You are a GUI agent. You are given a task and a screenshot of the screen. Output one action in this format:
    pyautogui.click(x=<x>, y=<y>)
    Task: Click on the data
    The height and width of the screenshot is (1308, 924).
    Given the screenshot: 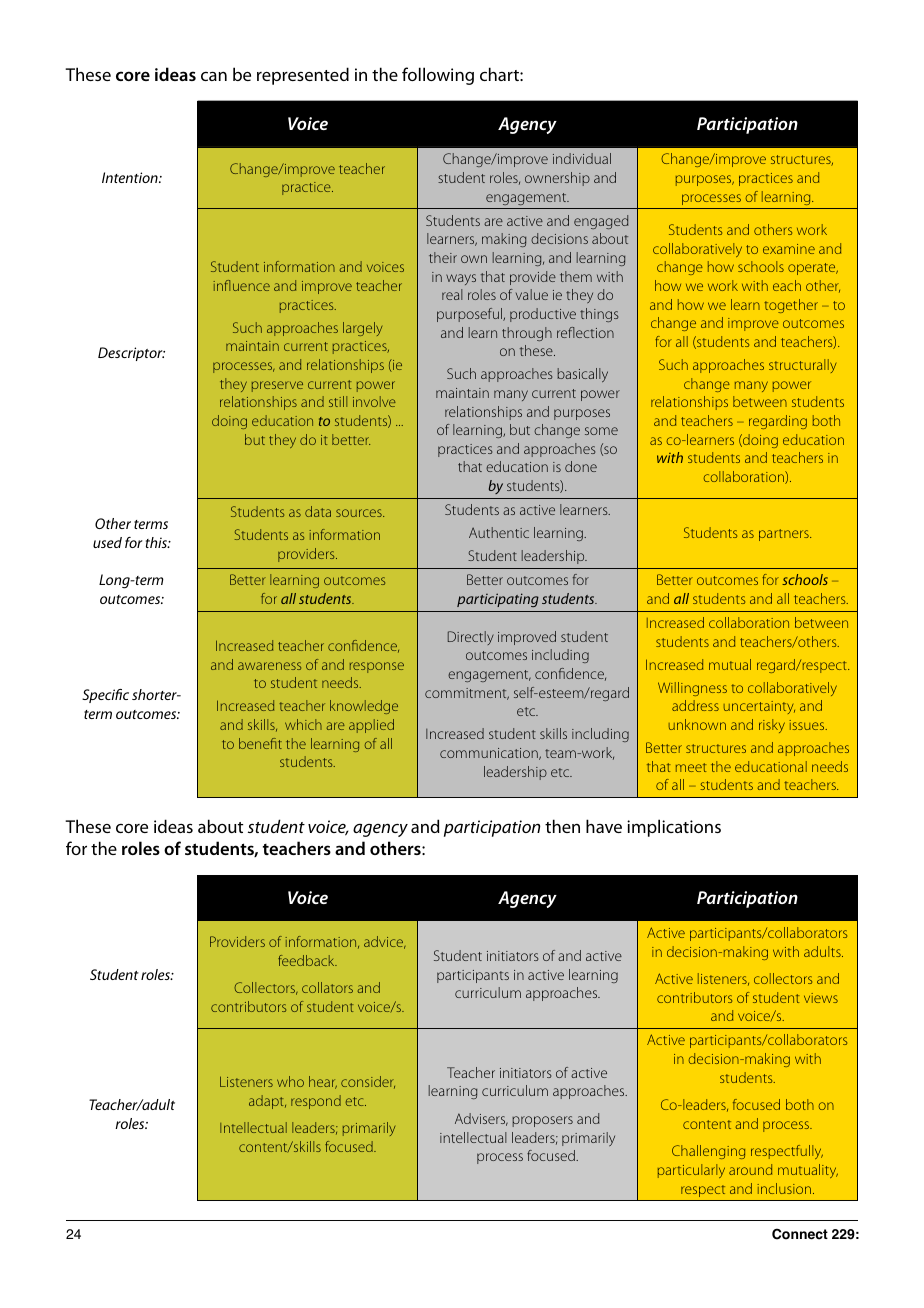 What is the action you would take?
    pyautogui.click(x=318, y=511)
